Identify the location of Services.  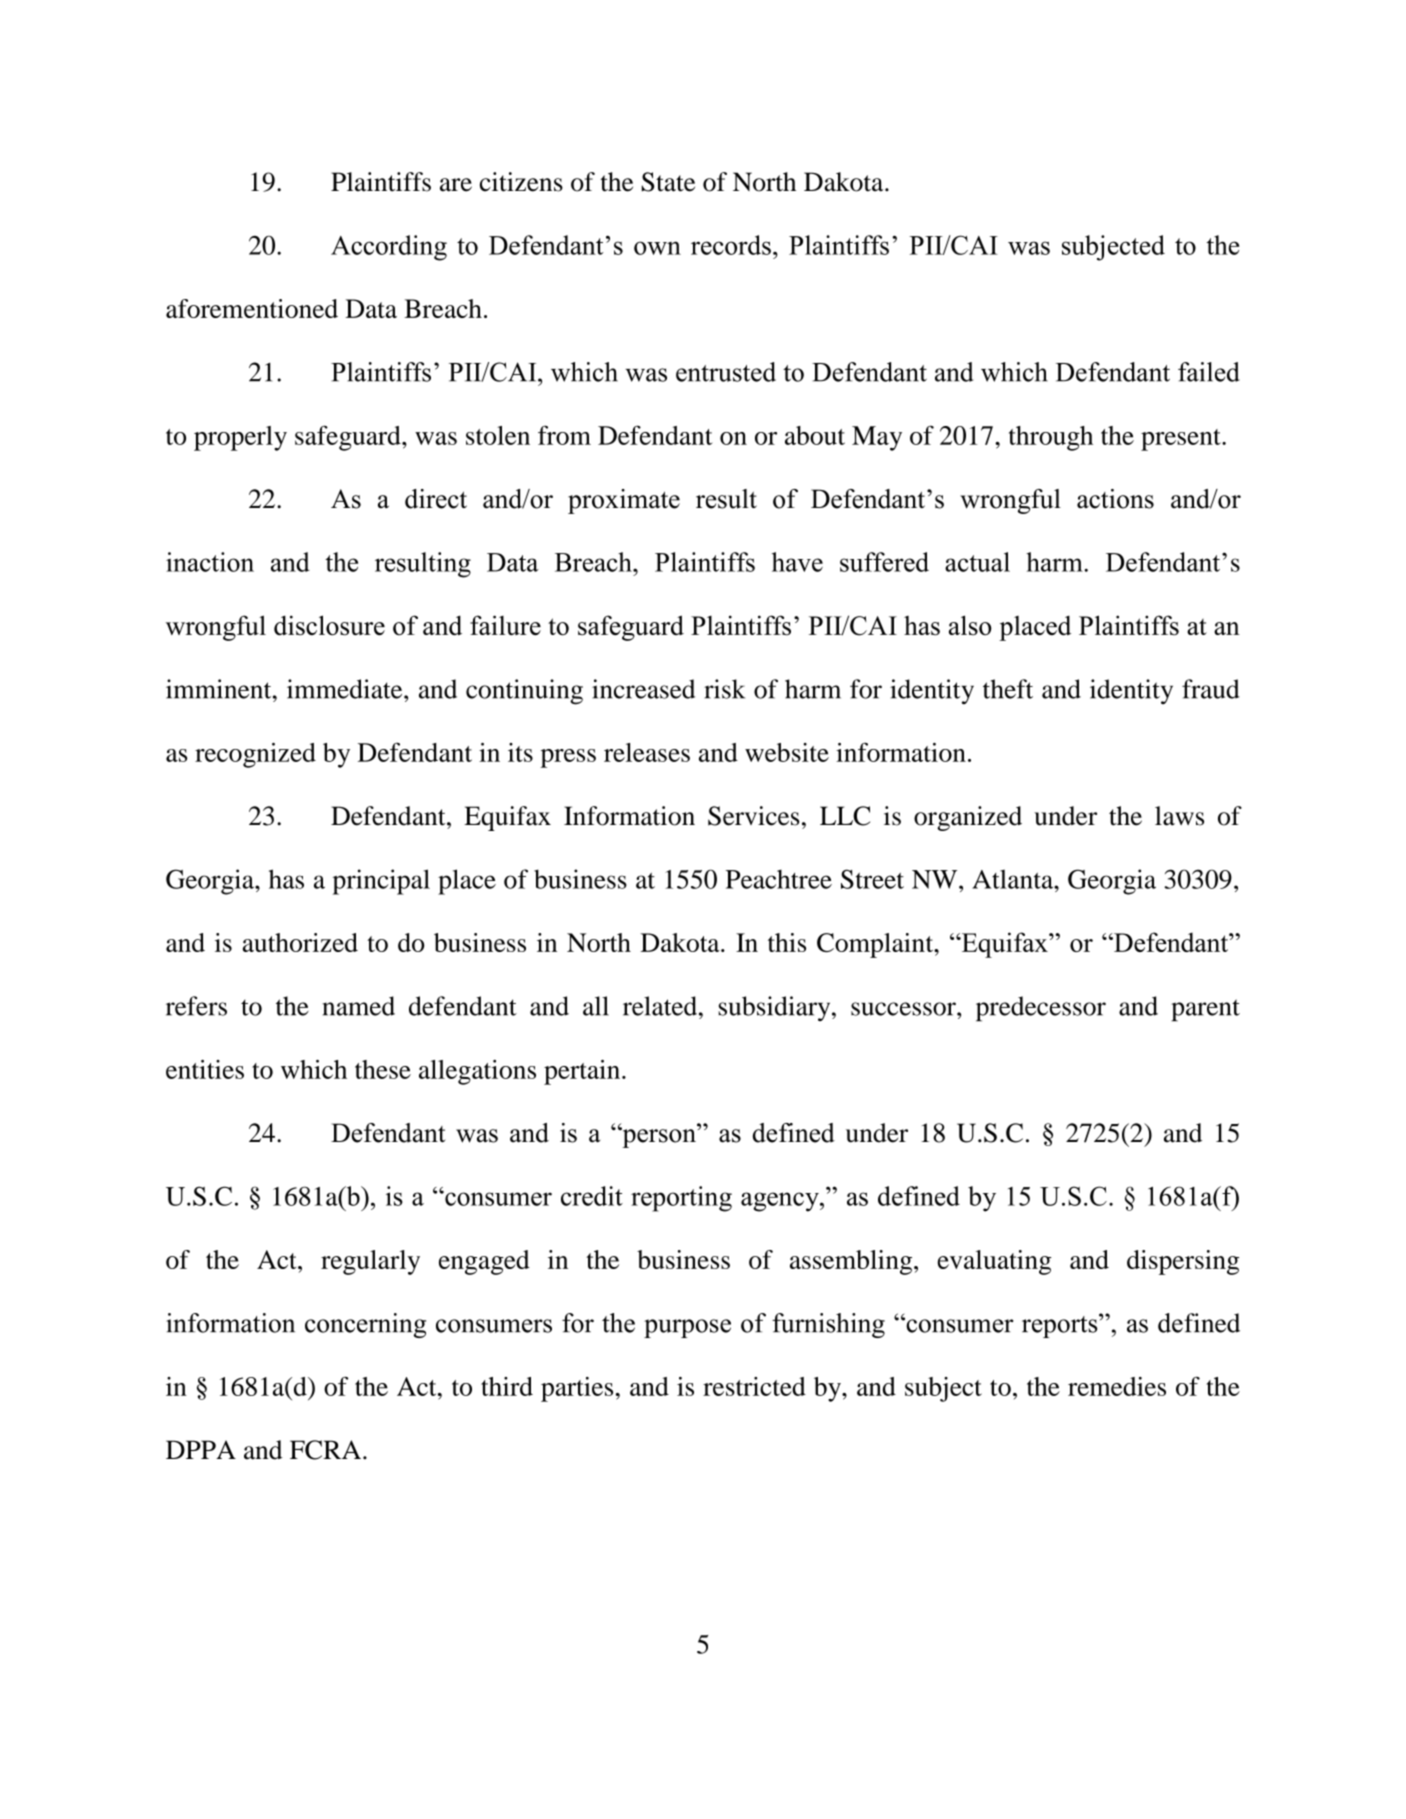
(754, 816).
